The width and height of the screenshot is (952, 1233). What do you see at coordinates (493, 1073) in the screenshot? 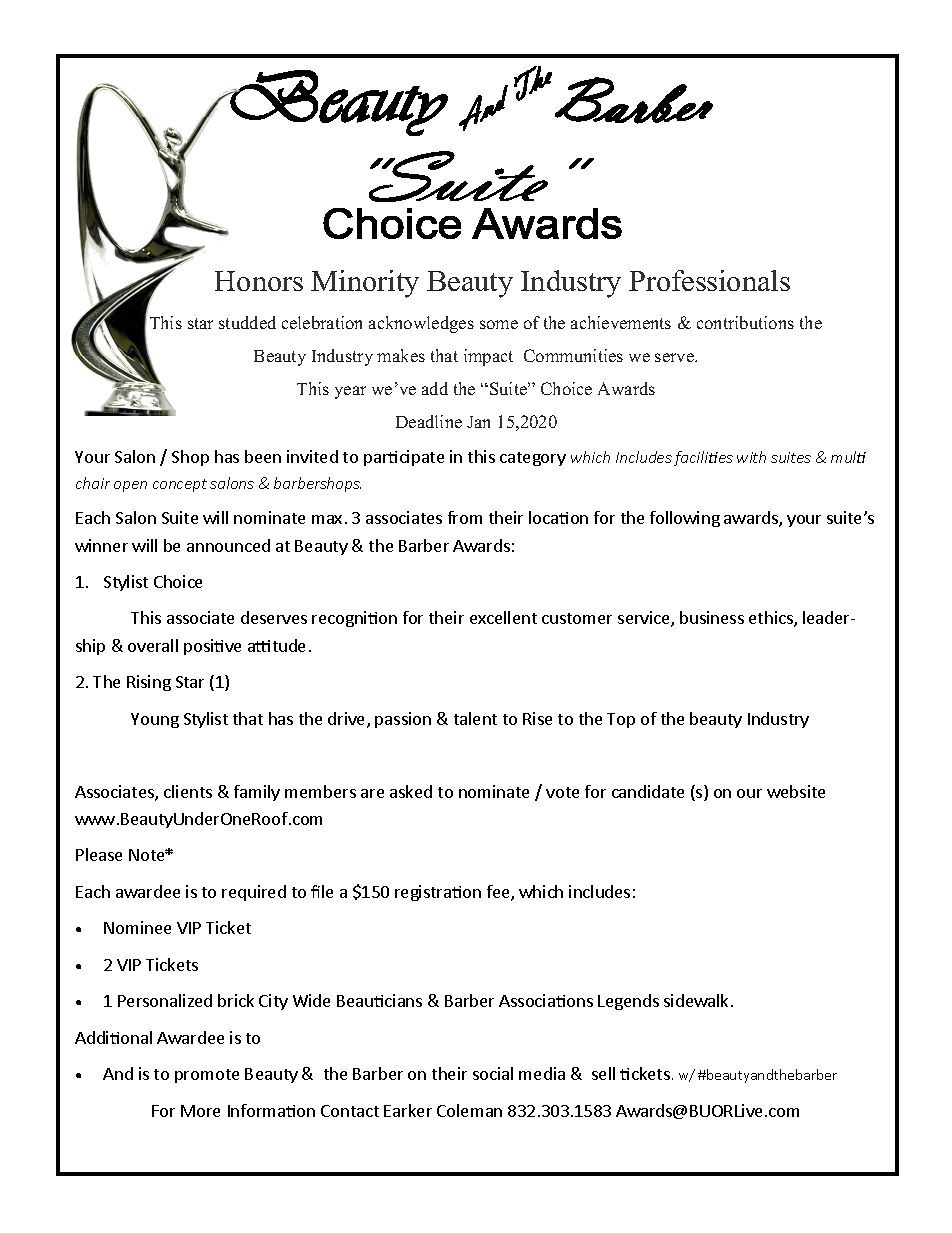
I see `social` at bounding box center [493, 1073].
